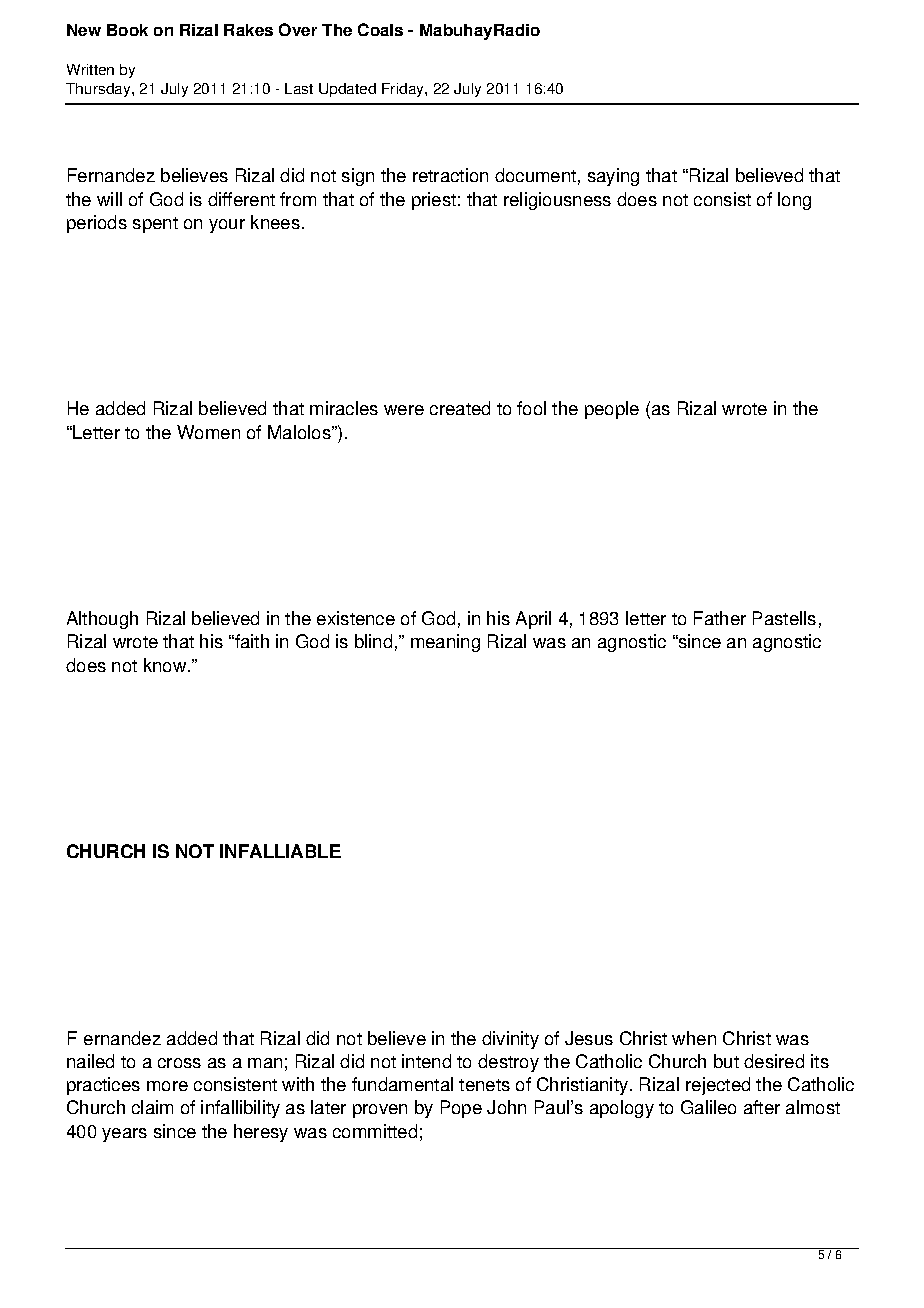 Image resolution: width=924 pixels, height=1308 pixels. What do you see at coordinates (166, 665) in the screenshot?
I see `know` at bounding box center [166, 665].
